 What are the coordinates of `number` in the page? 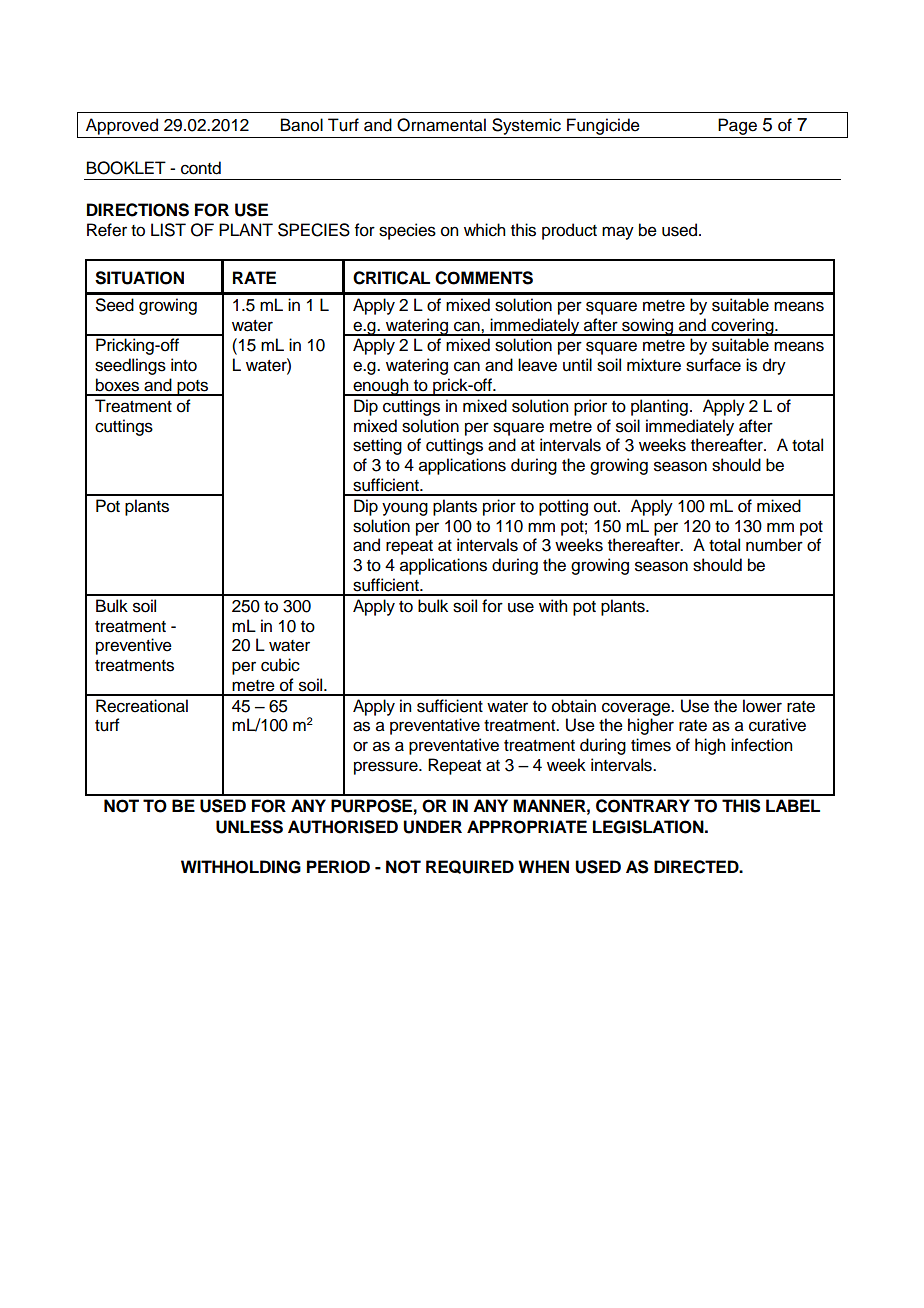 It's located at (774, 545).
